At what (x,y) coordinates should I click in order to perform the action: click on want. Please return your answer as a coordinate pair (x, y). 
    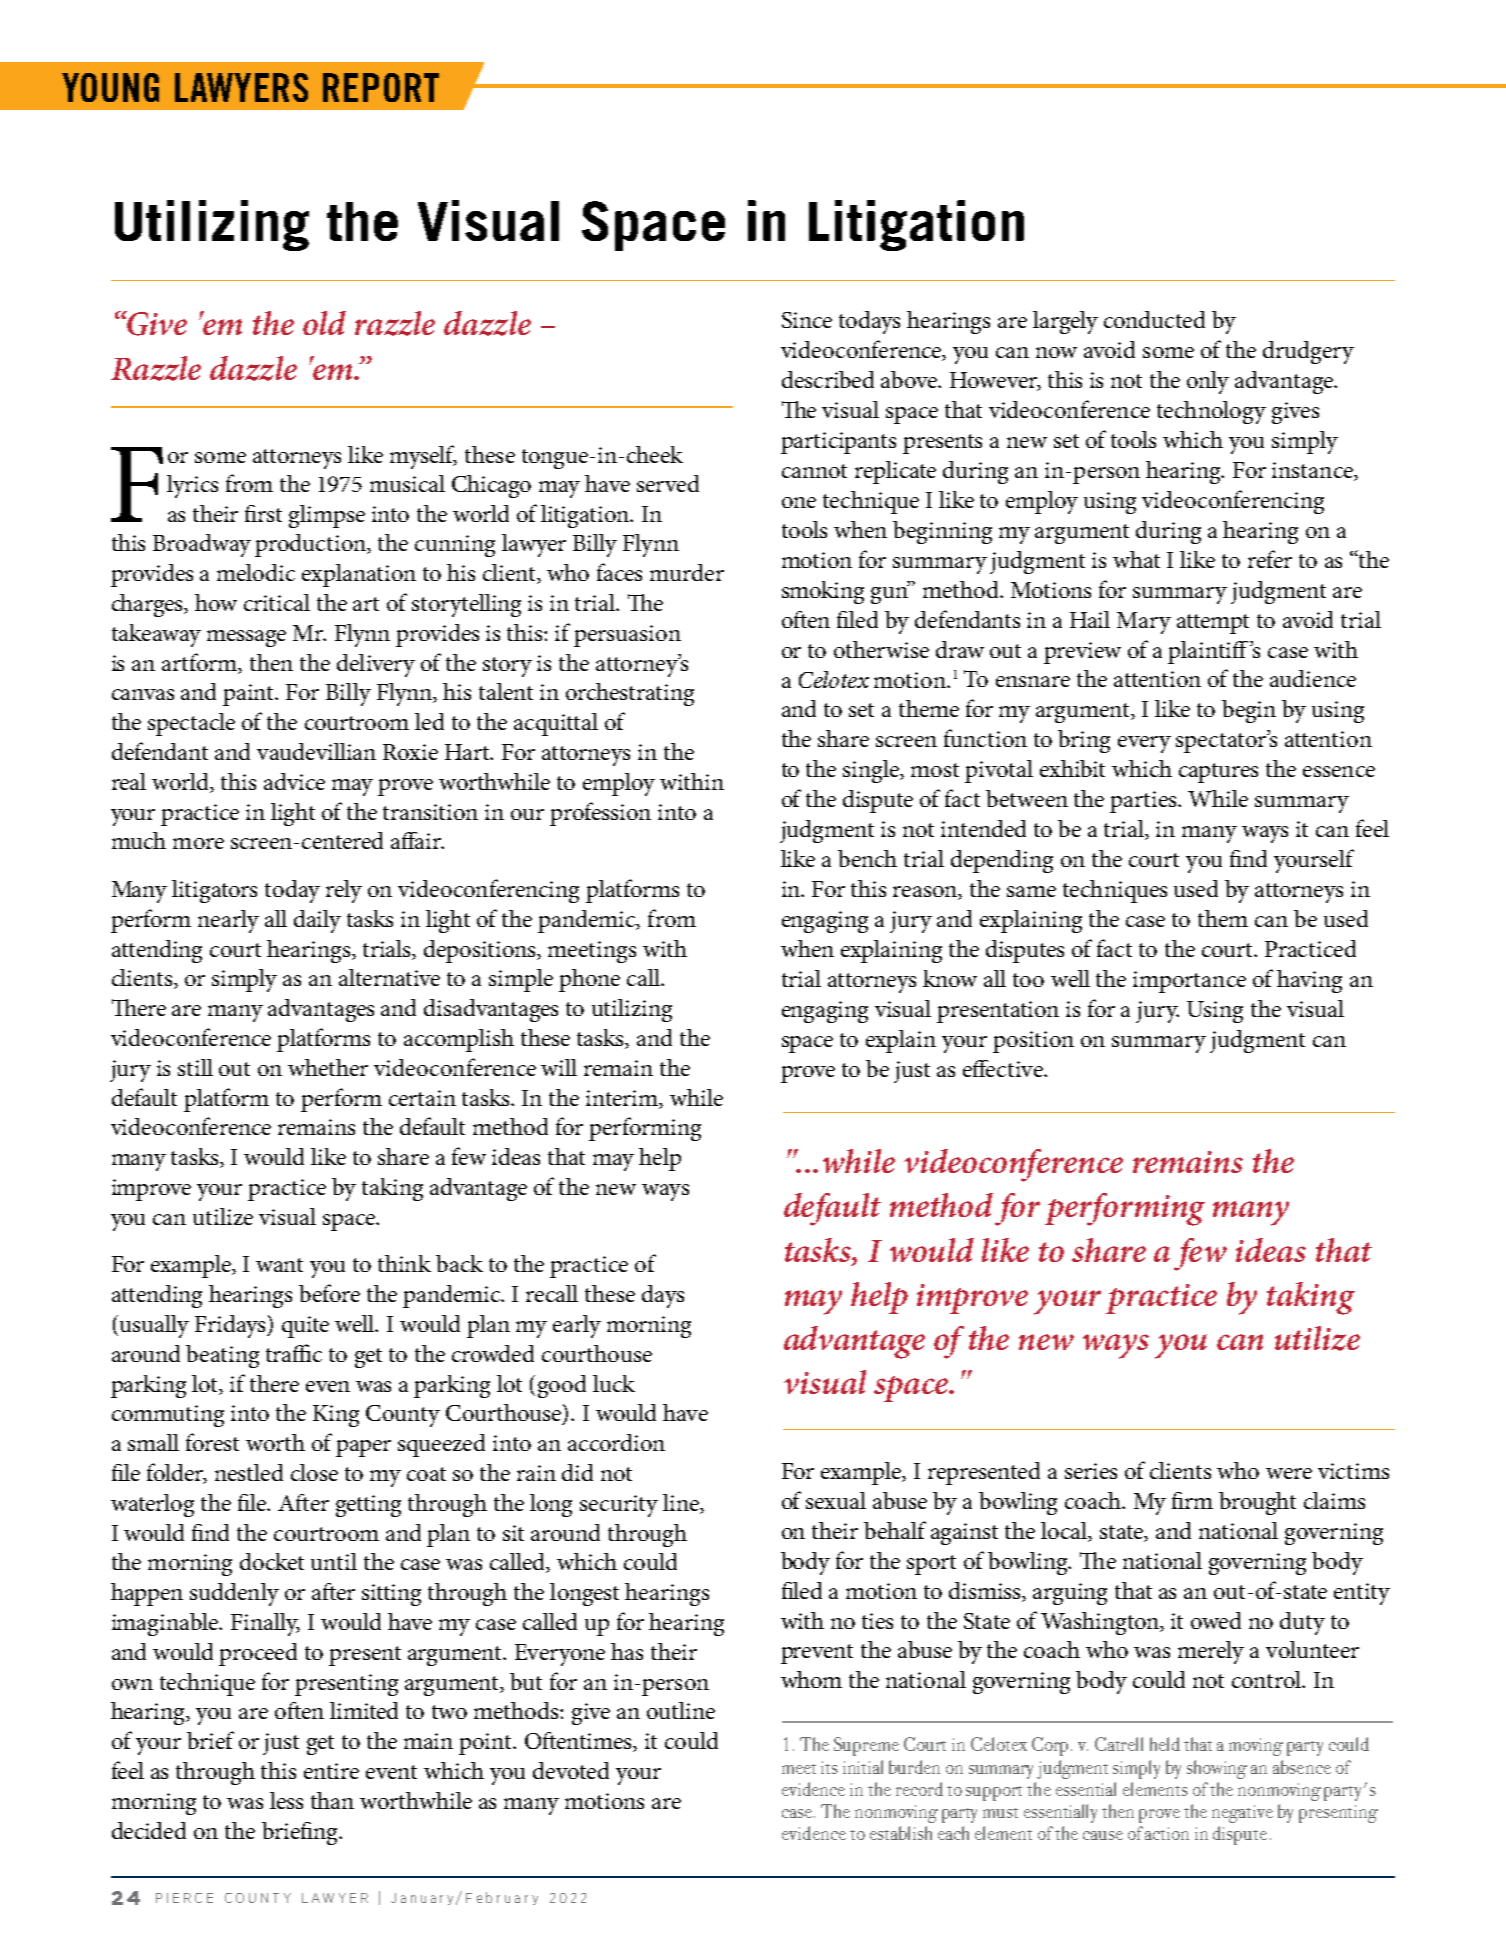
    Looking at the image, I should click on (279, 1265).
